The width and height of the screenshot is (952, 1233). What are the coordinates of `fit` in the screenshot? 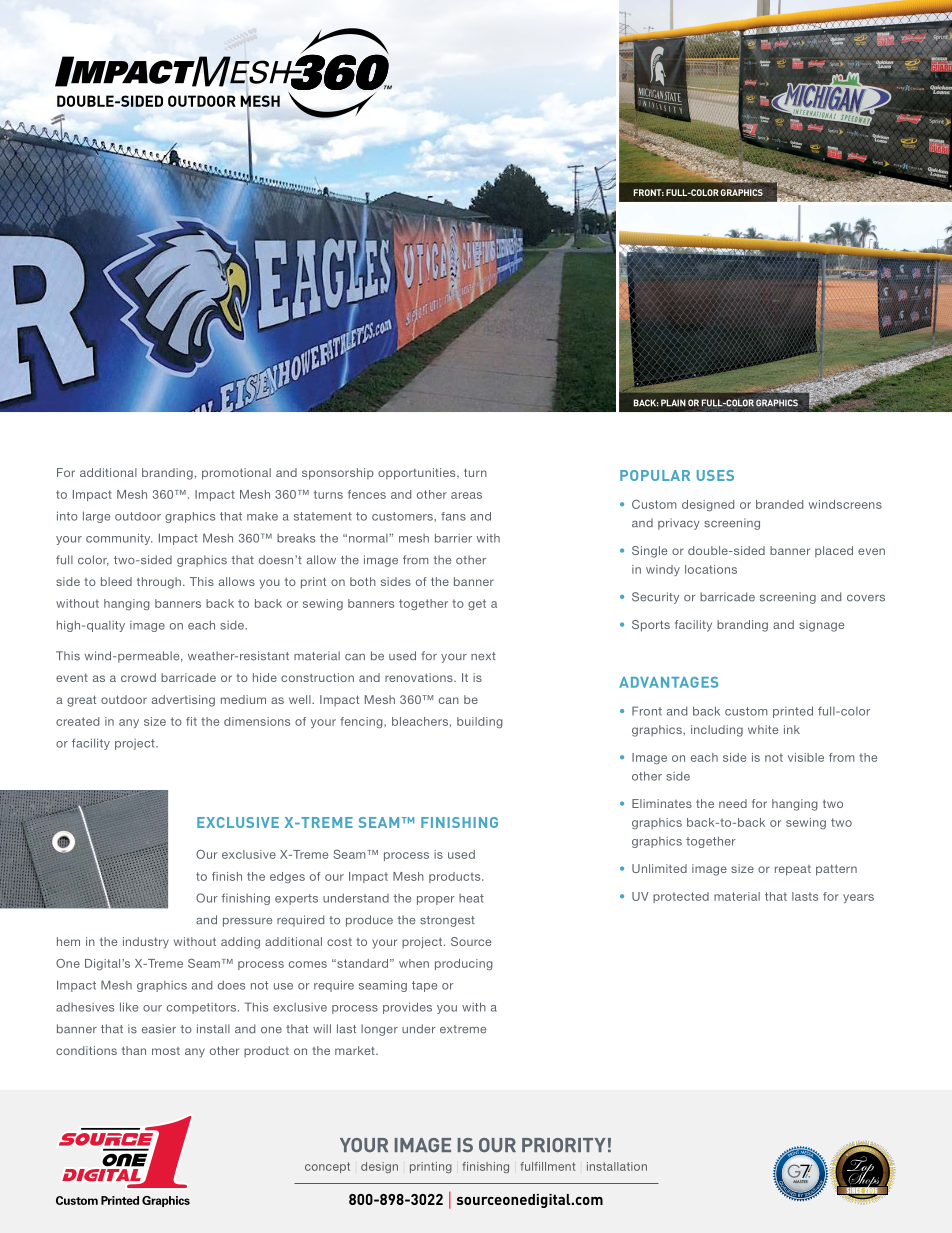 It's located at (191, 721).
